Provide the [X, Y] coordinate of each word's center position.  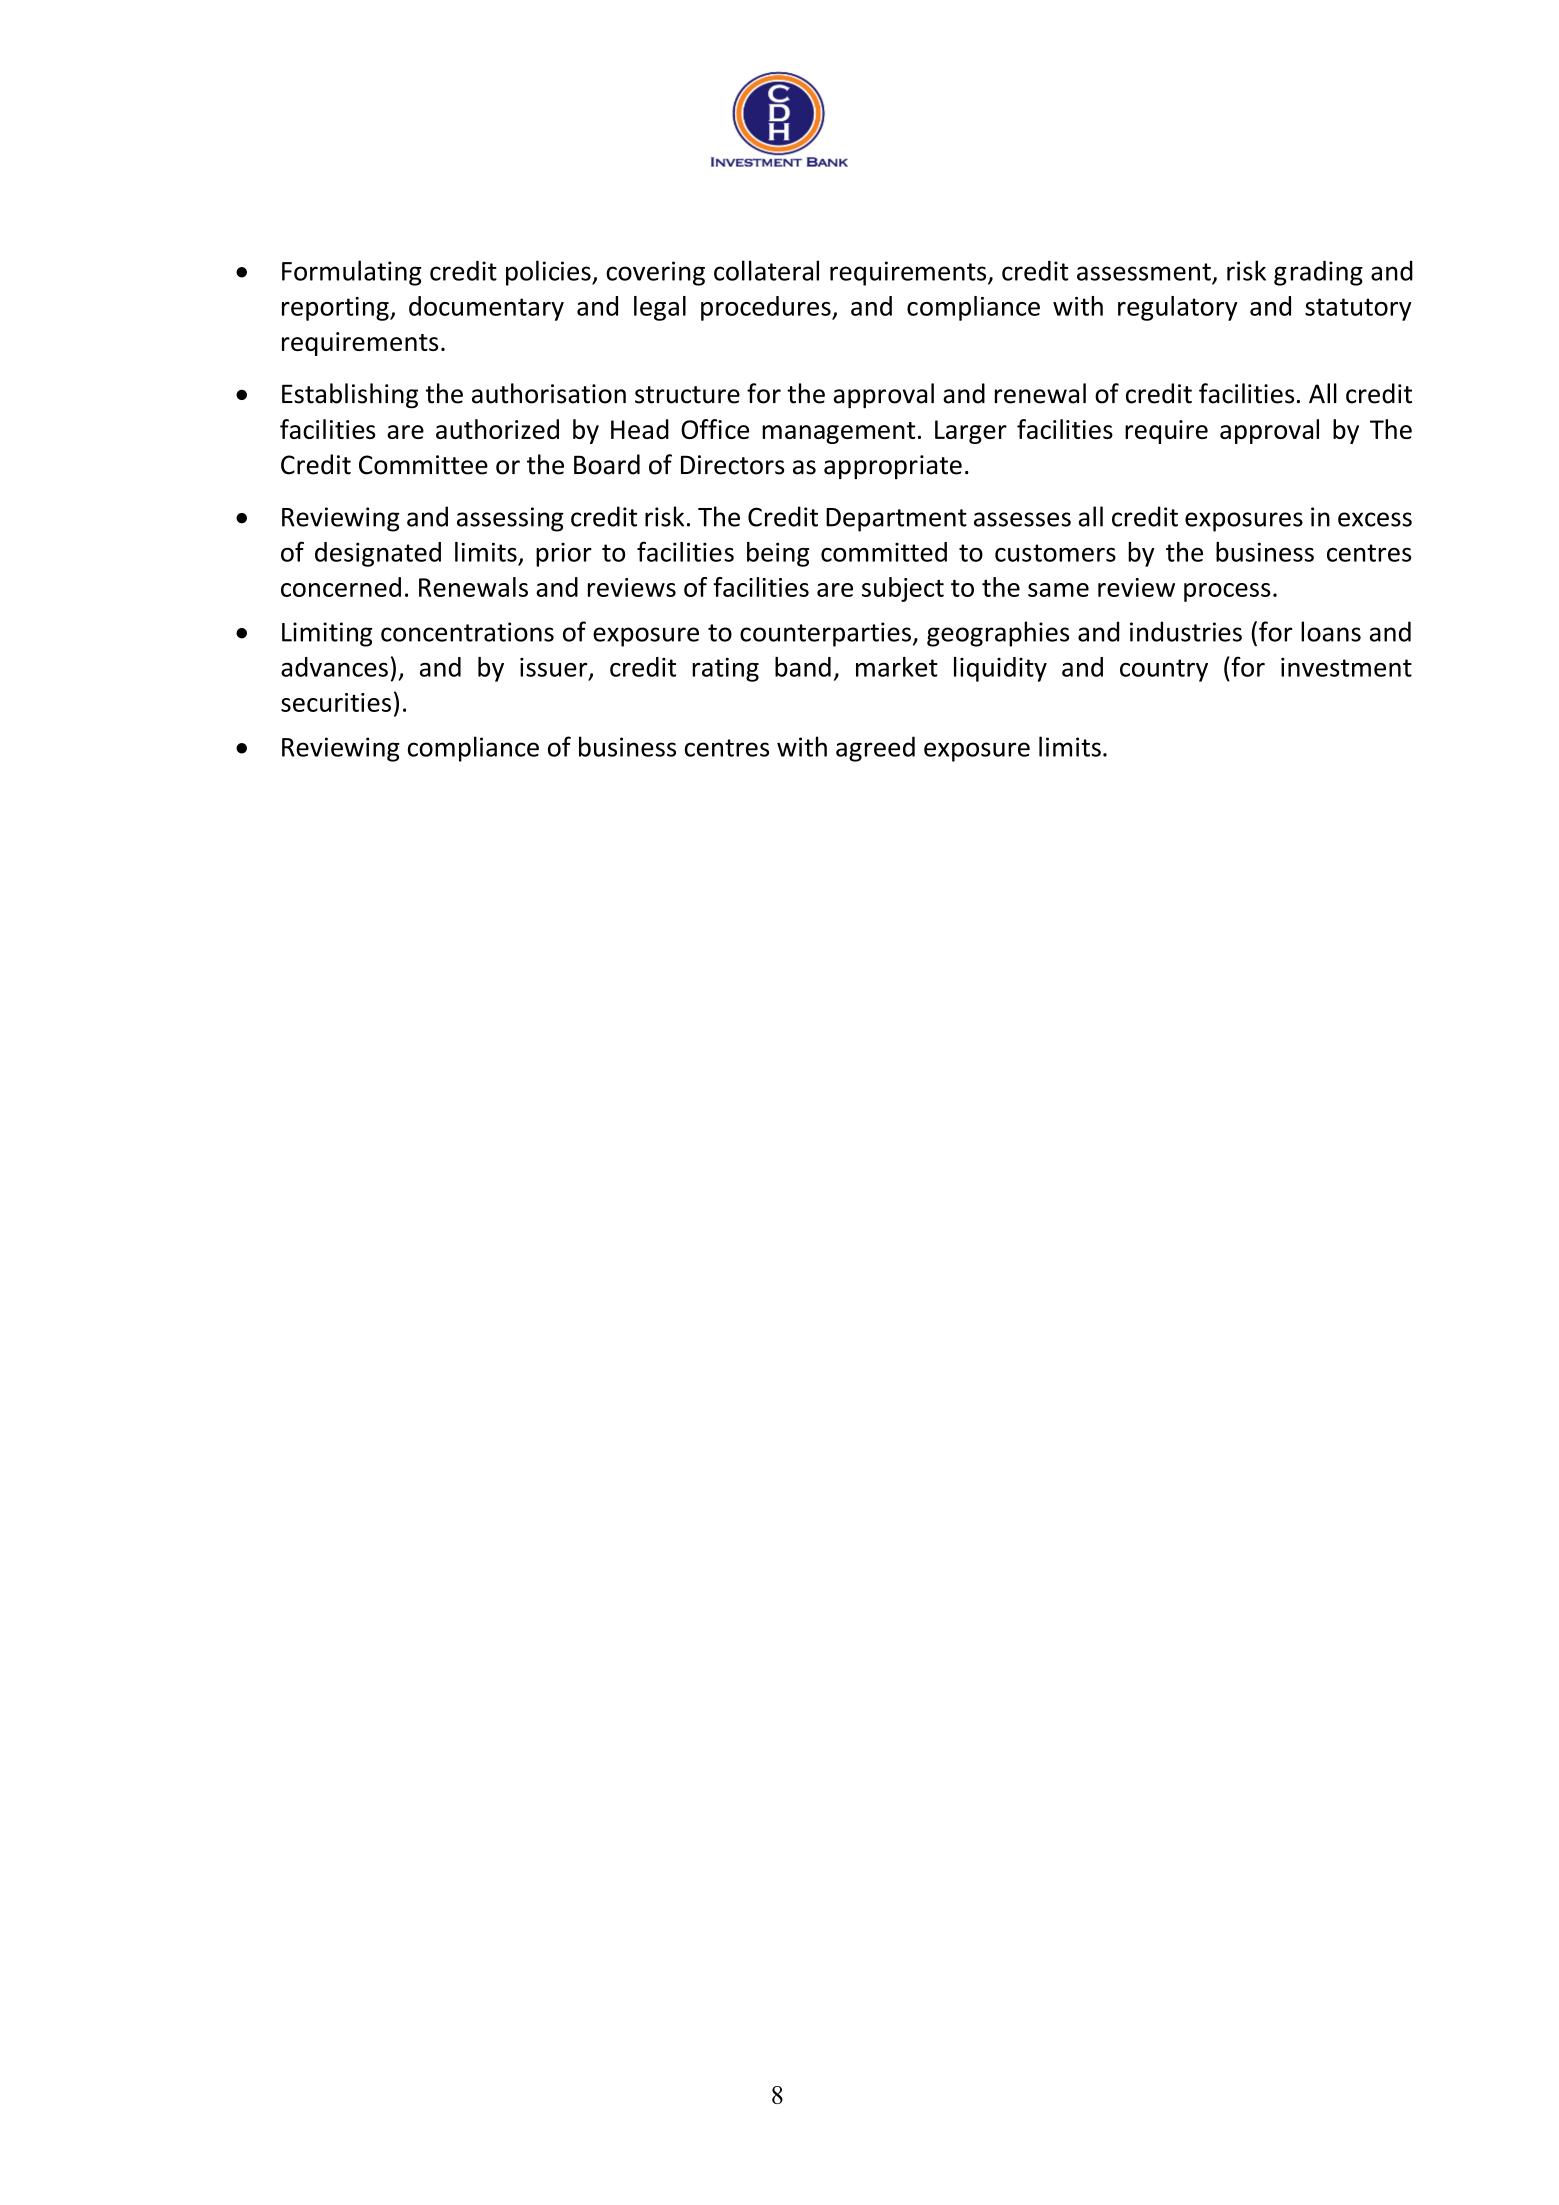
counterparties [825, 634]
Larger [971, 432]
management [838, 433]
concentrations [467, 632]
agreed [875, 749]
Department [896, 520]
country [1164, 670]
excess [1375, 519]
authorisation [549, 393]
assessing [510, 519]
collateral [766, 270]
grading [1318, 273]
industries [1186, 631]
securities [336, 702]
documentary [486, 308]
